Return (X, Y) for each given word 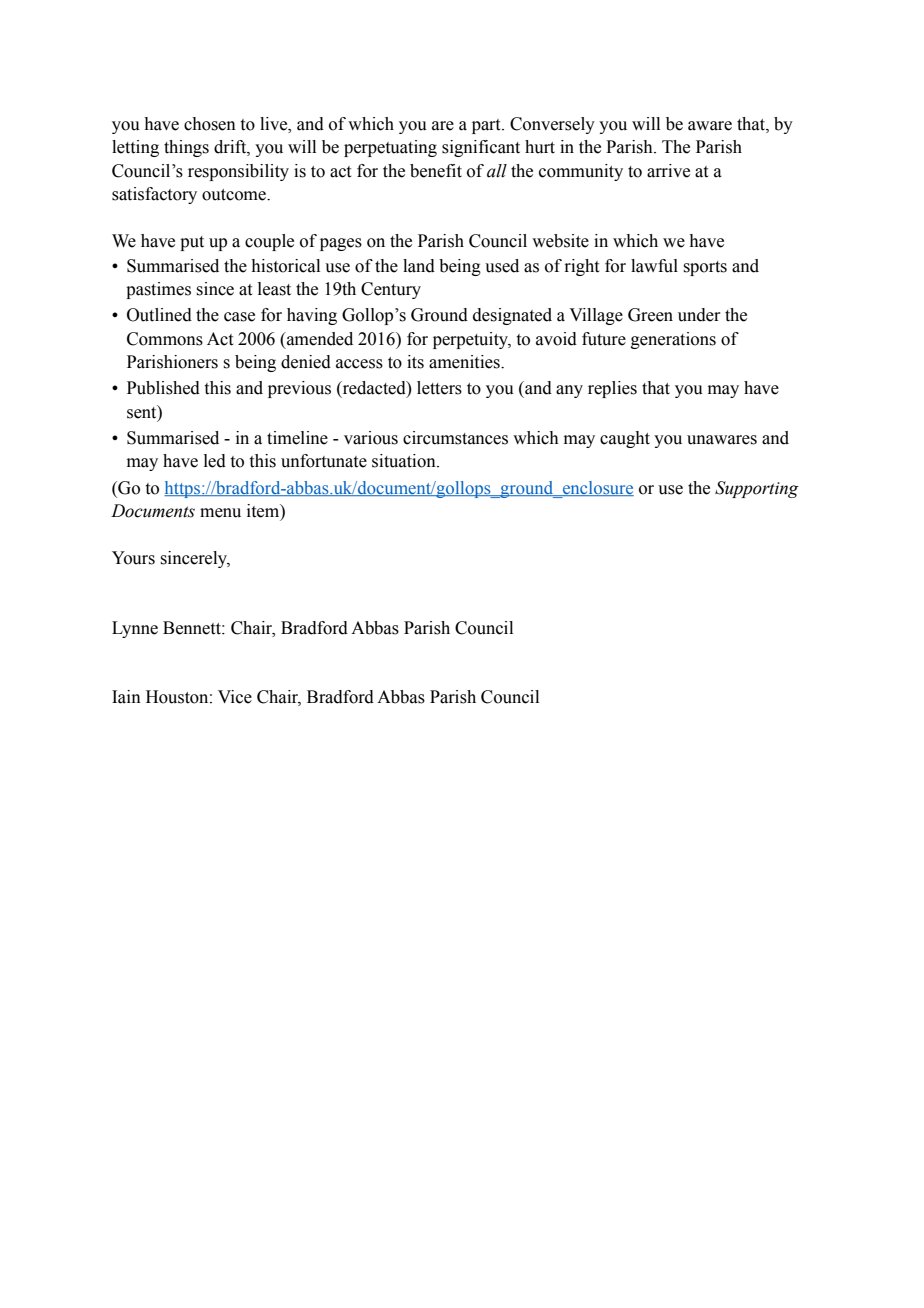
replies (612, 389)
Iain (126, 697)
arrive (668, 171)
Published (163, 388)
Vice (235, 697)
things (186, 148)
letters (439, 388)
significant (481, 148)
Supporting (757, 489)
